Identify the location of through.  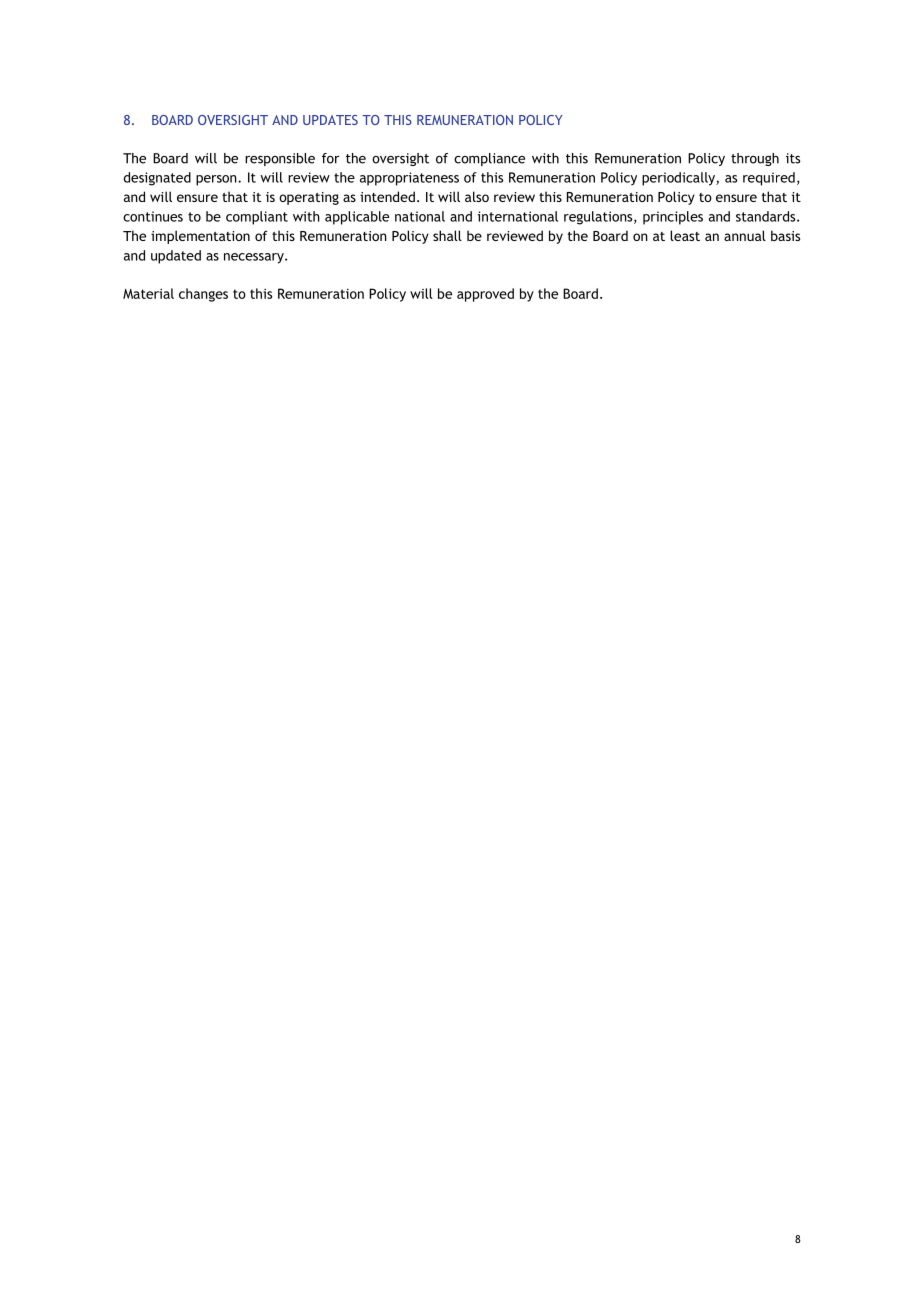
(755, 159).
